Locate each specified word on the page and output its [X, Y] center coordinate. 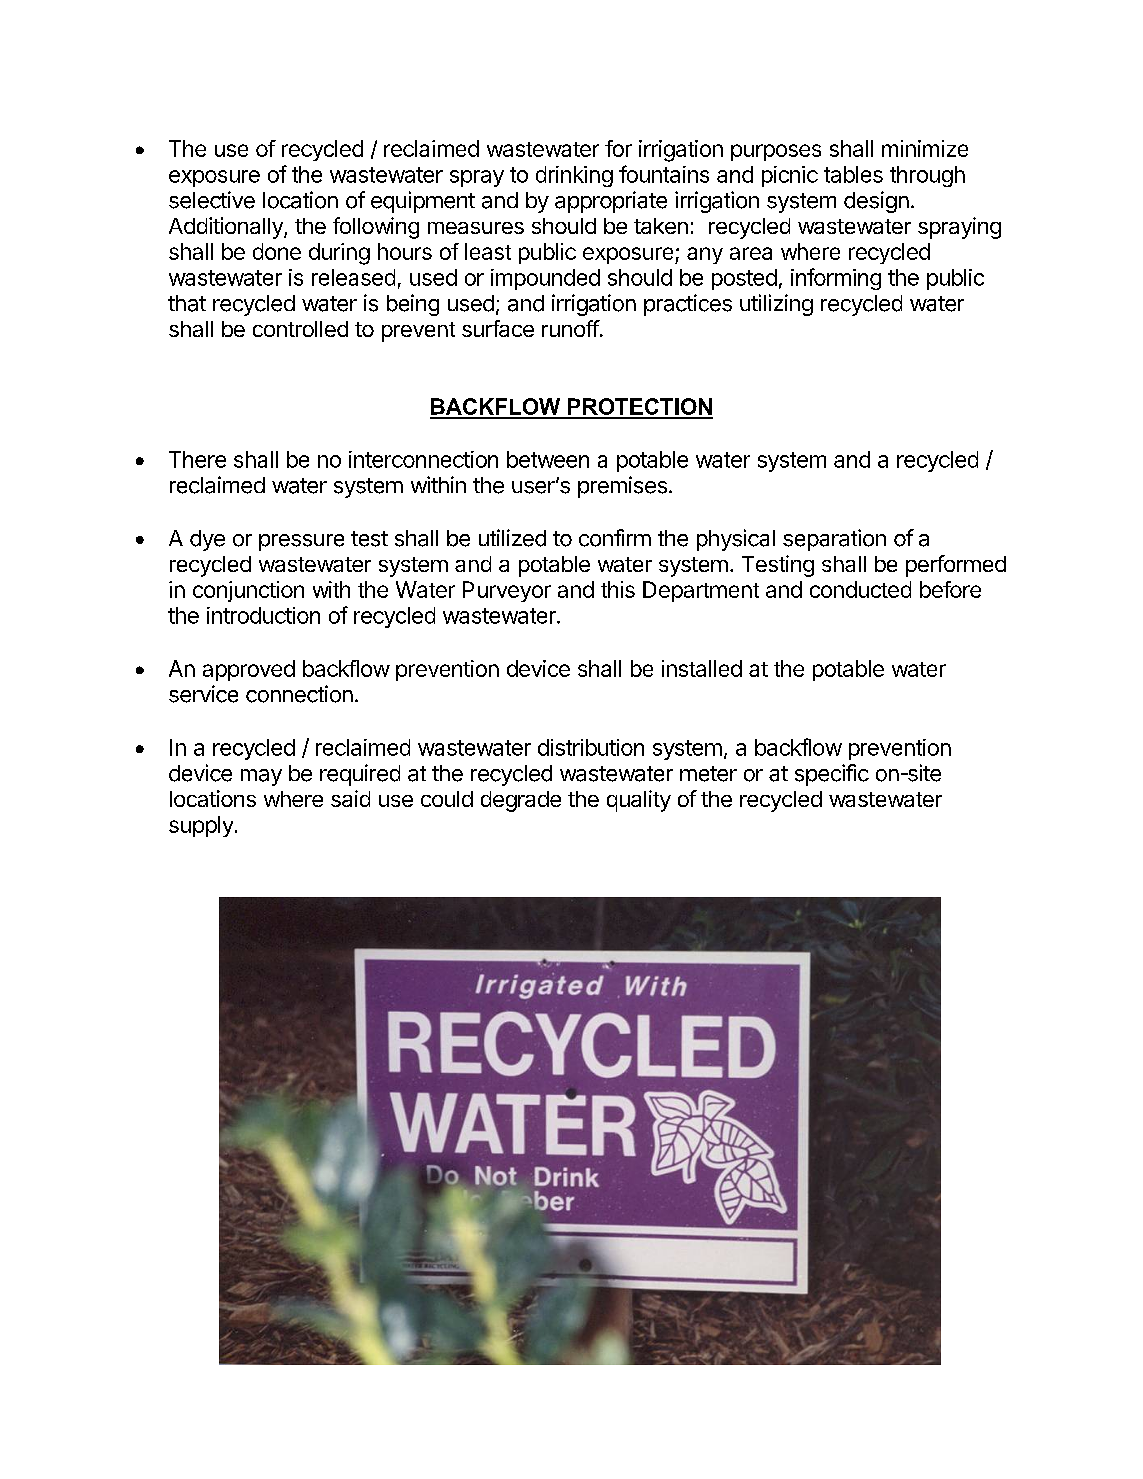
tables [853, 174]
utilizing [776, 305]
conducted [860, 589]
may [261, 777]
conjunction [248, 591]
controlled [300, 329]
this [618, 589]
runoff [571, 328]
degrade [521, 801]
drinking [574, 176]
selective [212, 200]
